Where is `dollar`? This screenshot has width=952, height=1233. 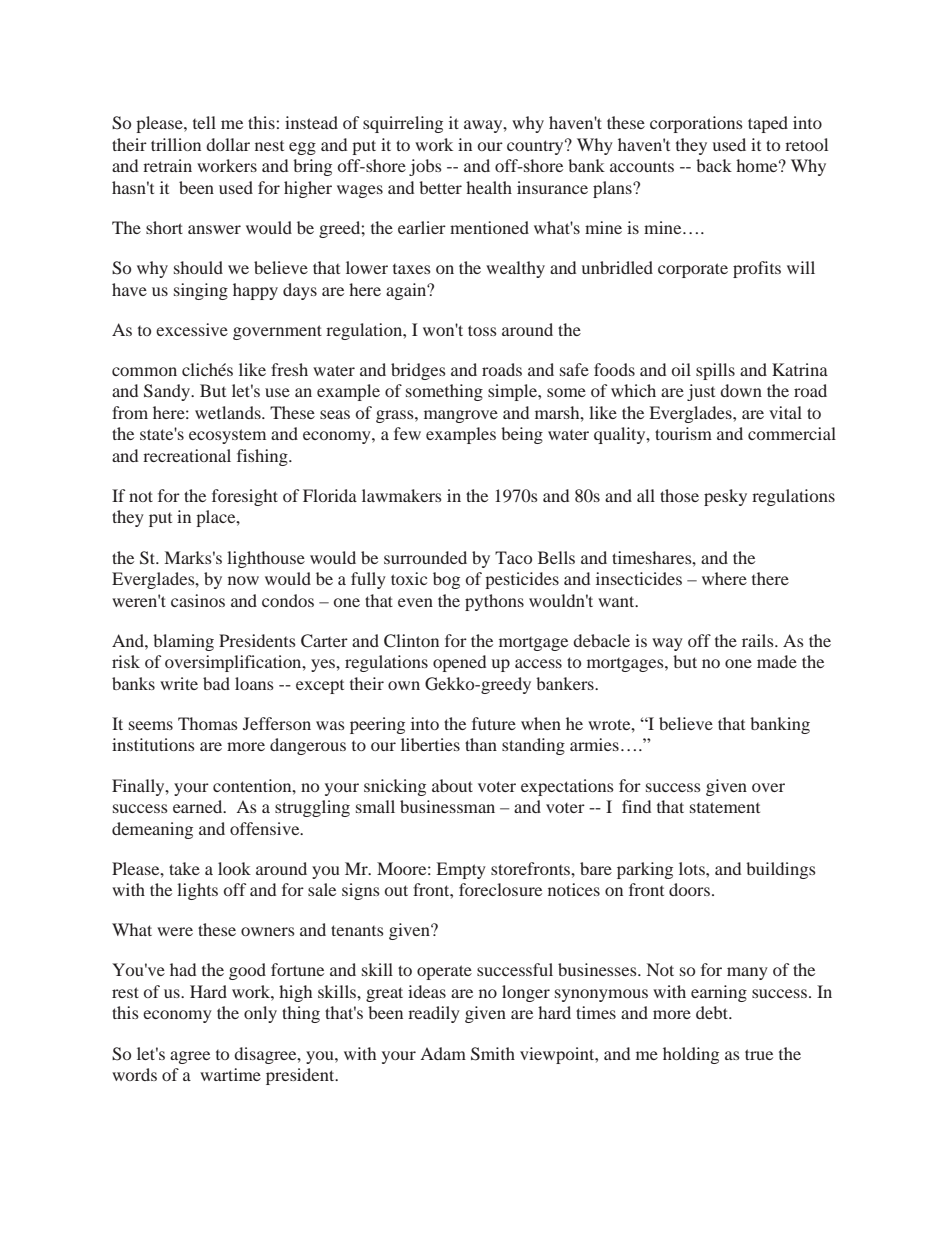
dollar is located at coordinates (228, 144).
